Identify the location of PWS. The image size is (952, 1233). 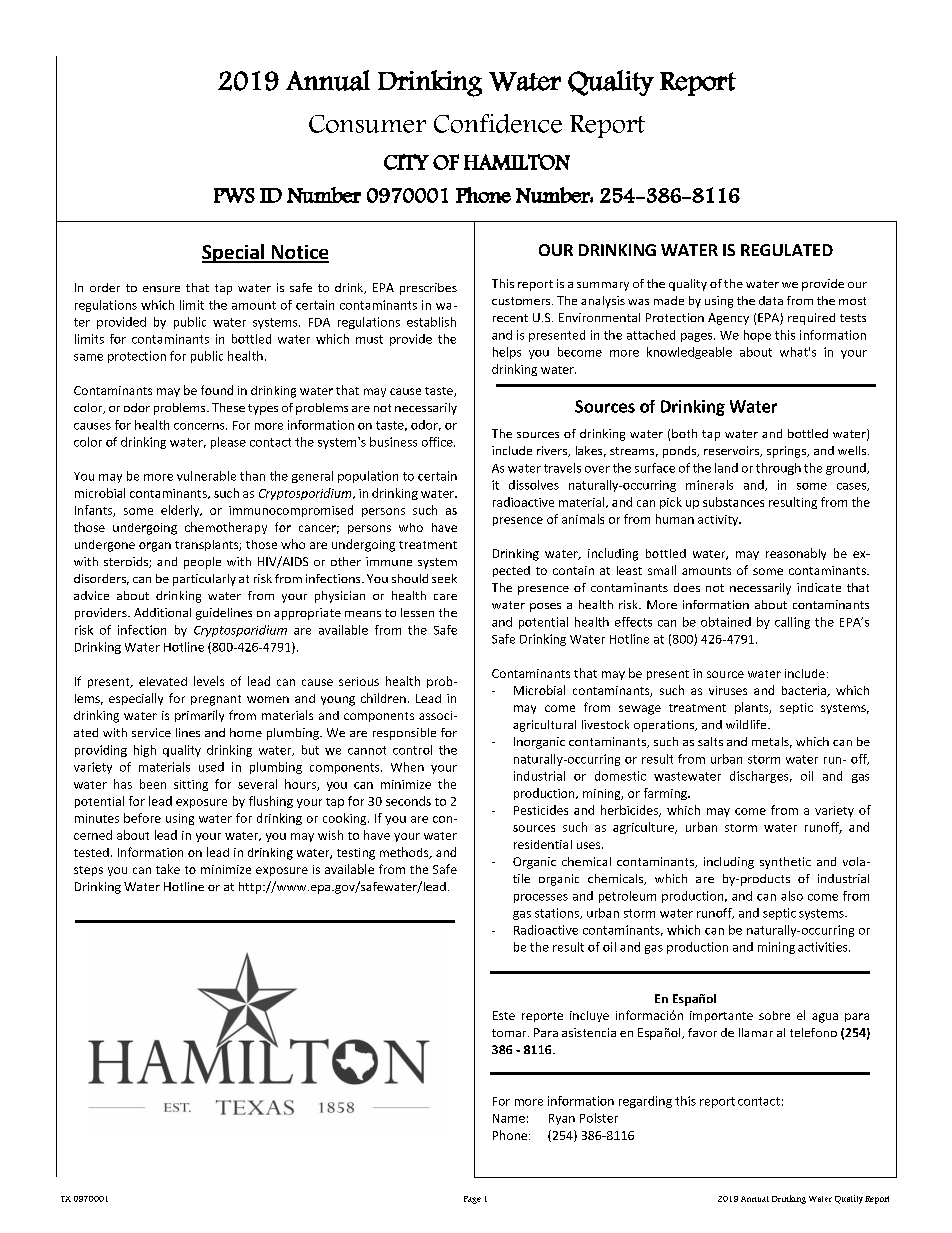
(234, 195).
